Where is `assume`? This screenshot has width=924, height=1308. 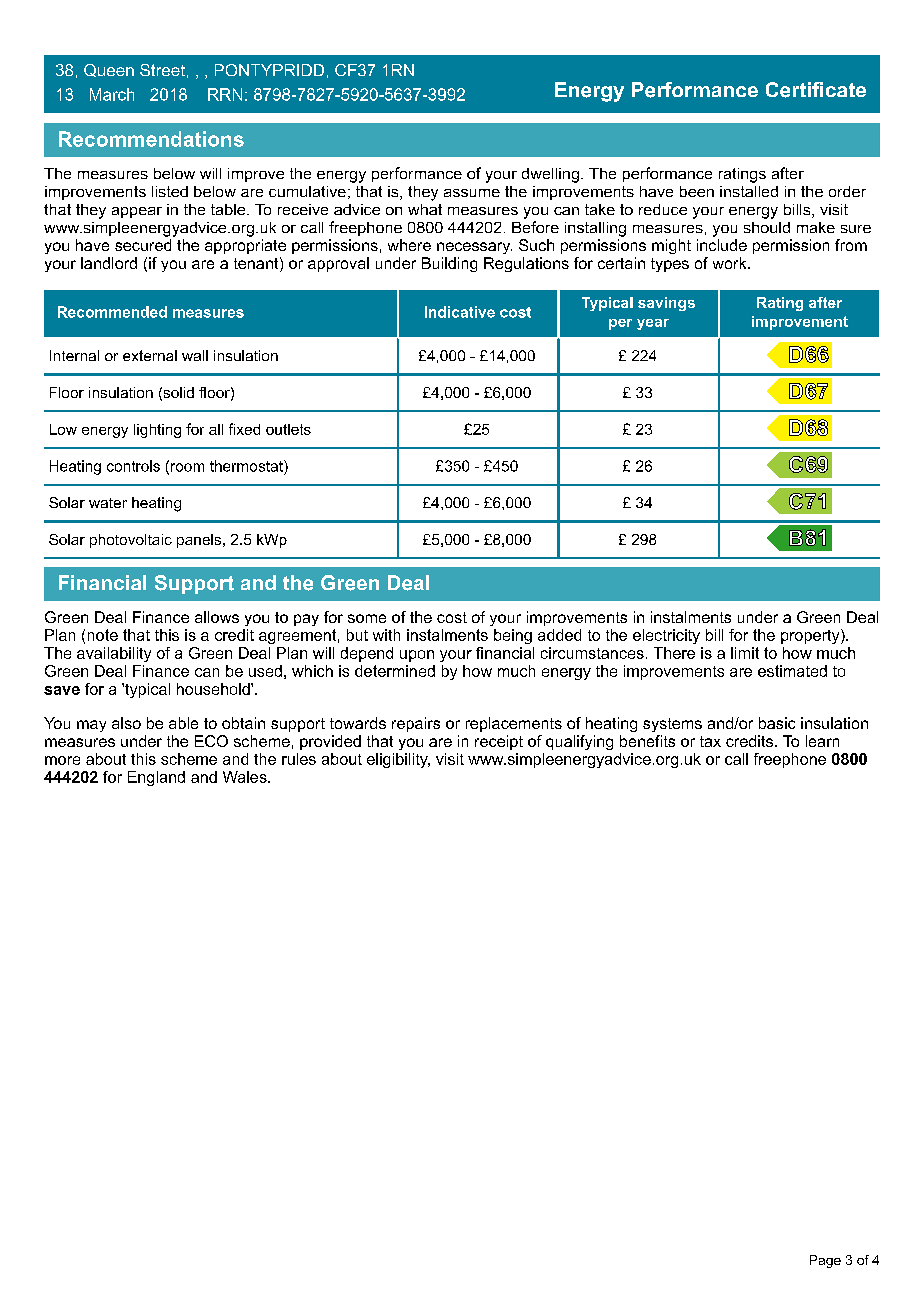
assume is located at coordinates (472, 193).
